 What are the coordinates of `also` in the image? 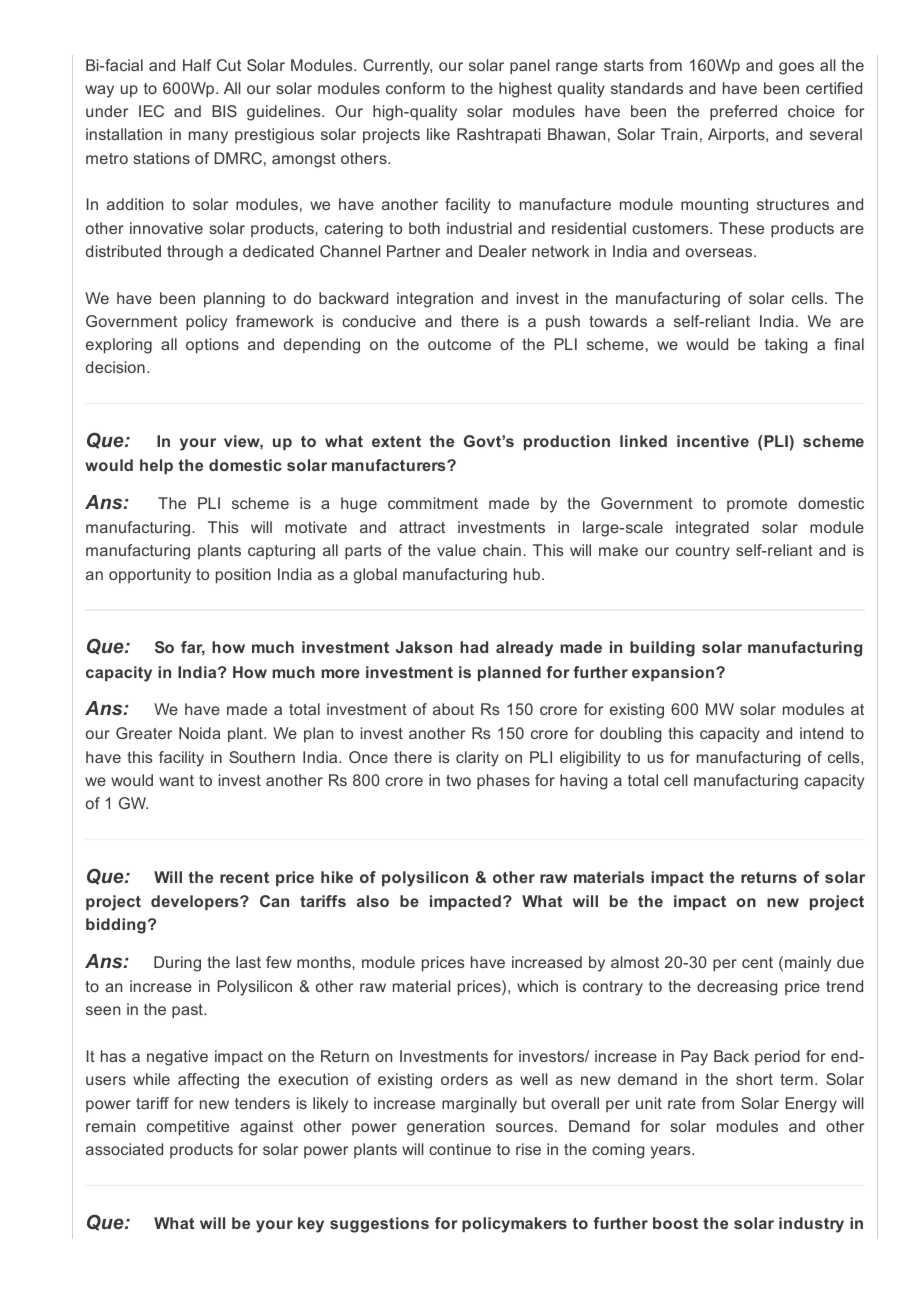 It's located at (373, 901).
